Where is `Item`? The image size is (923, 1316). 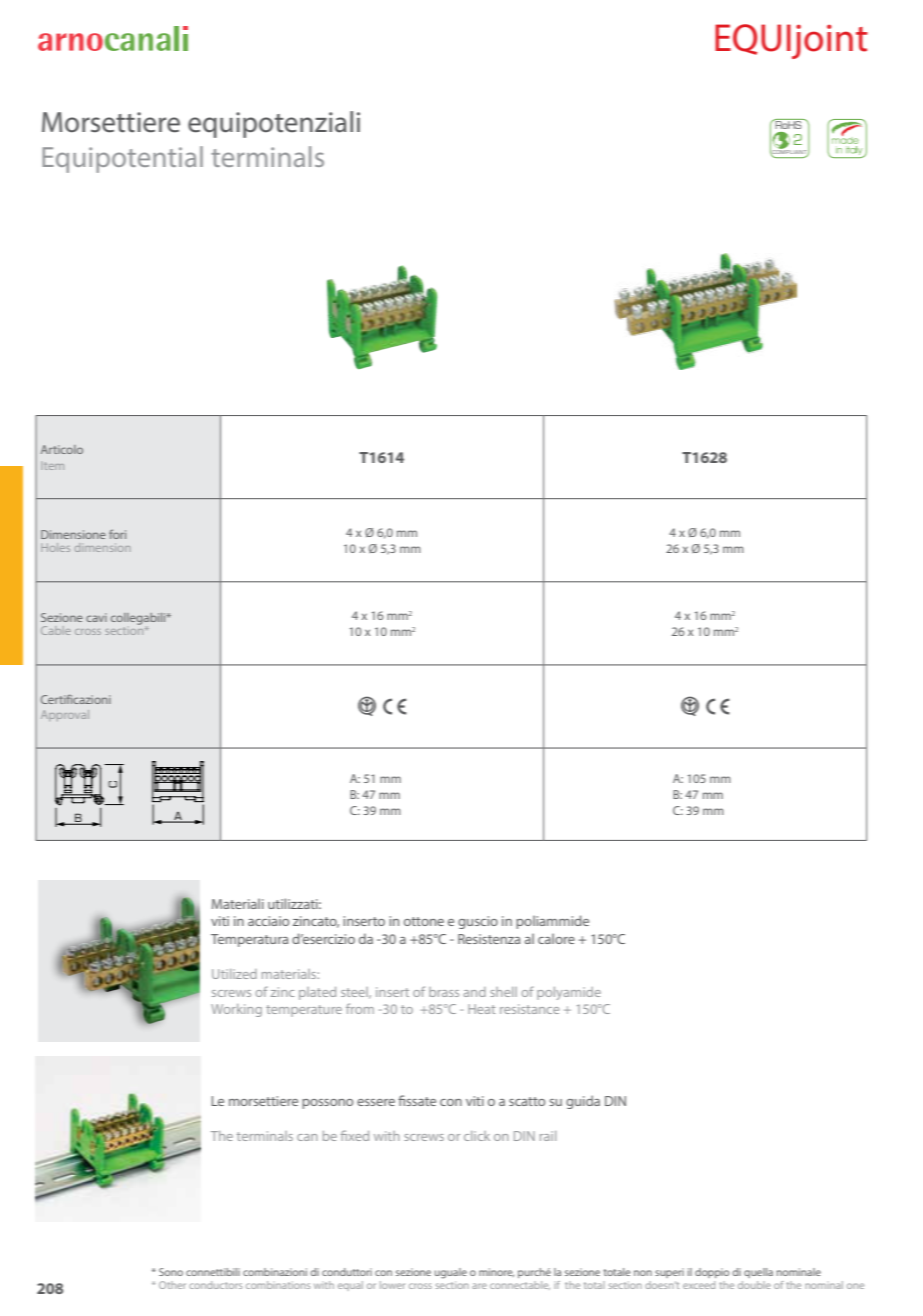 Item is located at coordinates (52, 466).
